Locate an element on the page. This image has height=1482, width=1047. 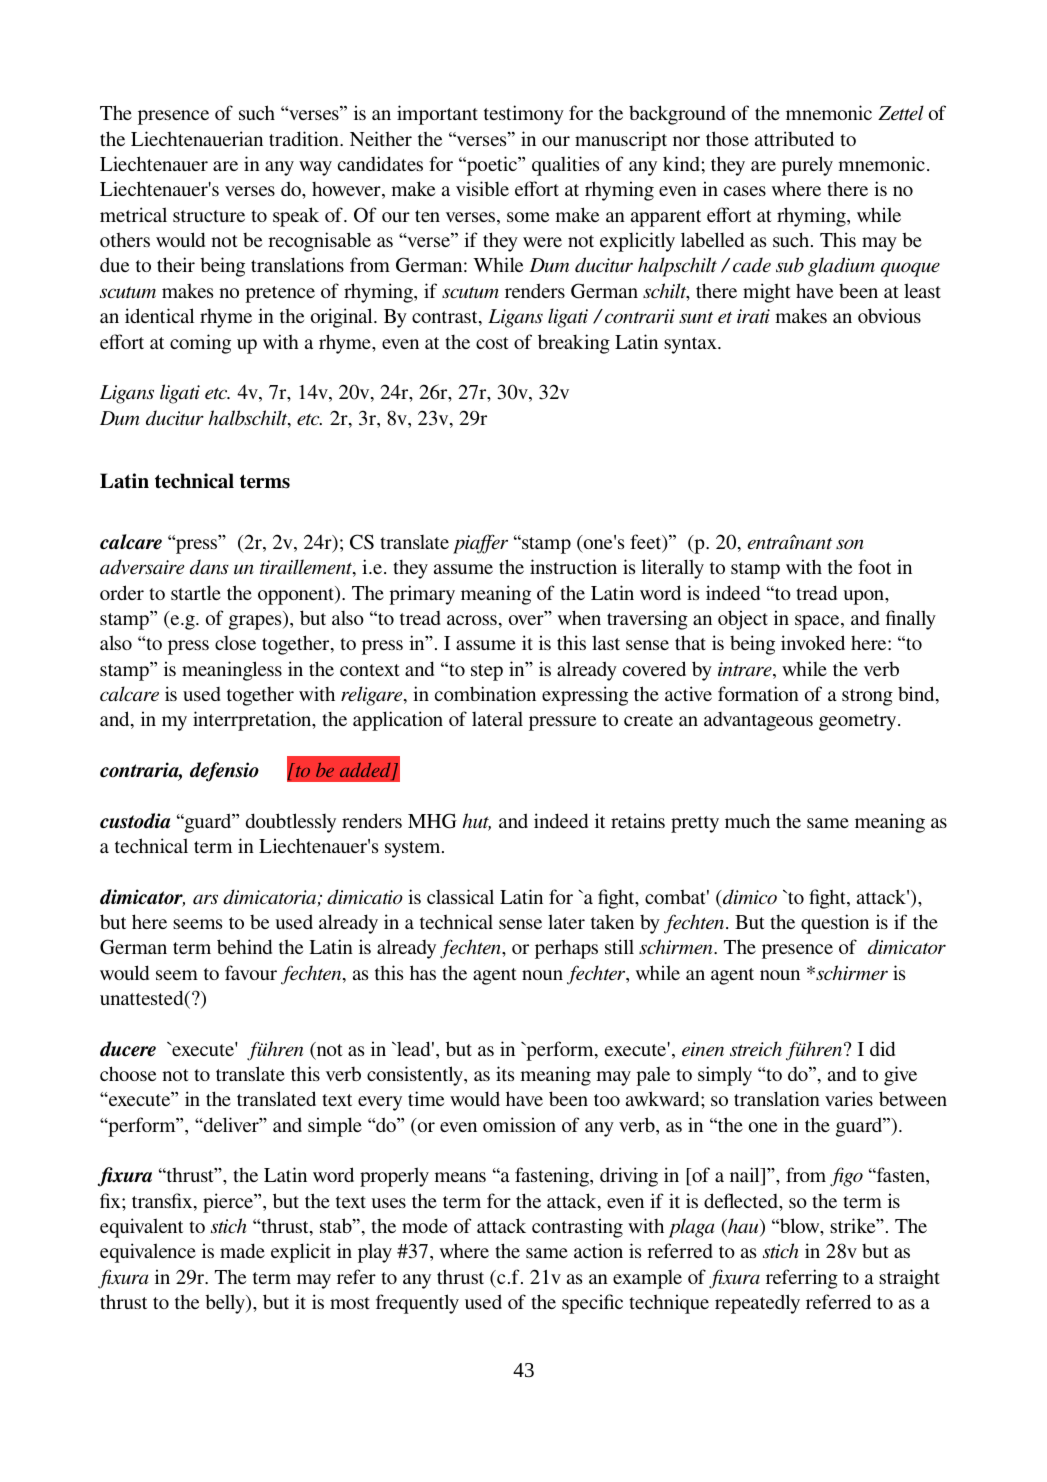
made is located at coordinates (242, 1250).
